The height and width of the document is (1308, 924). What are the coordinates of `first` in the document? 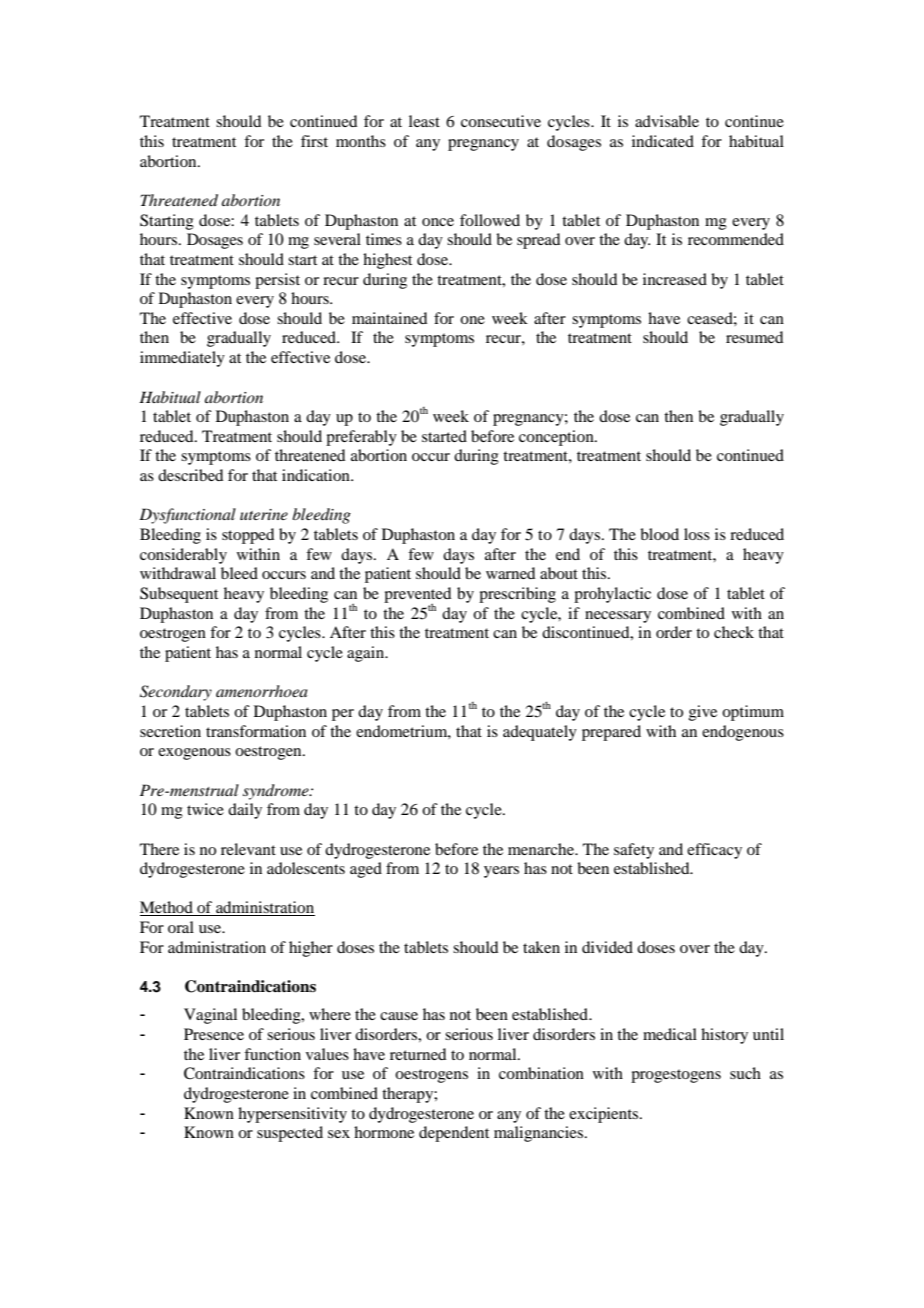 It's located at (314, 141).
